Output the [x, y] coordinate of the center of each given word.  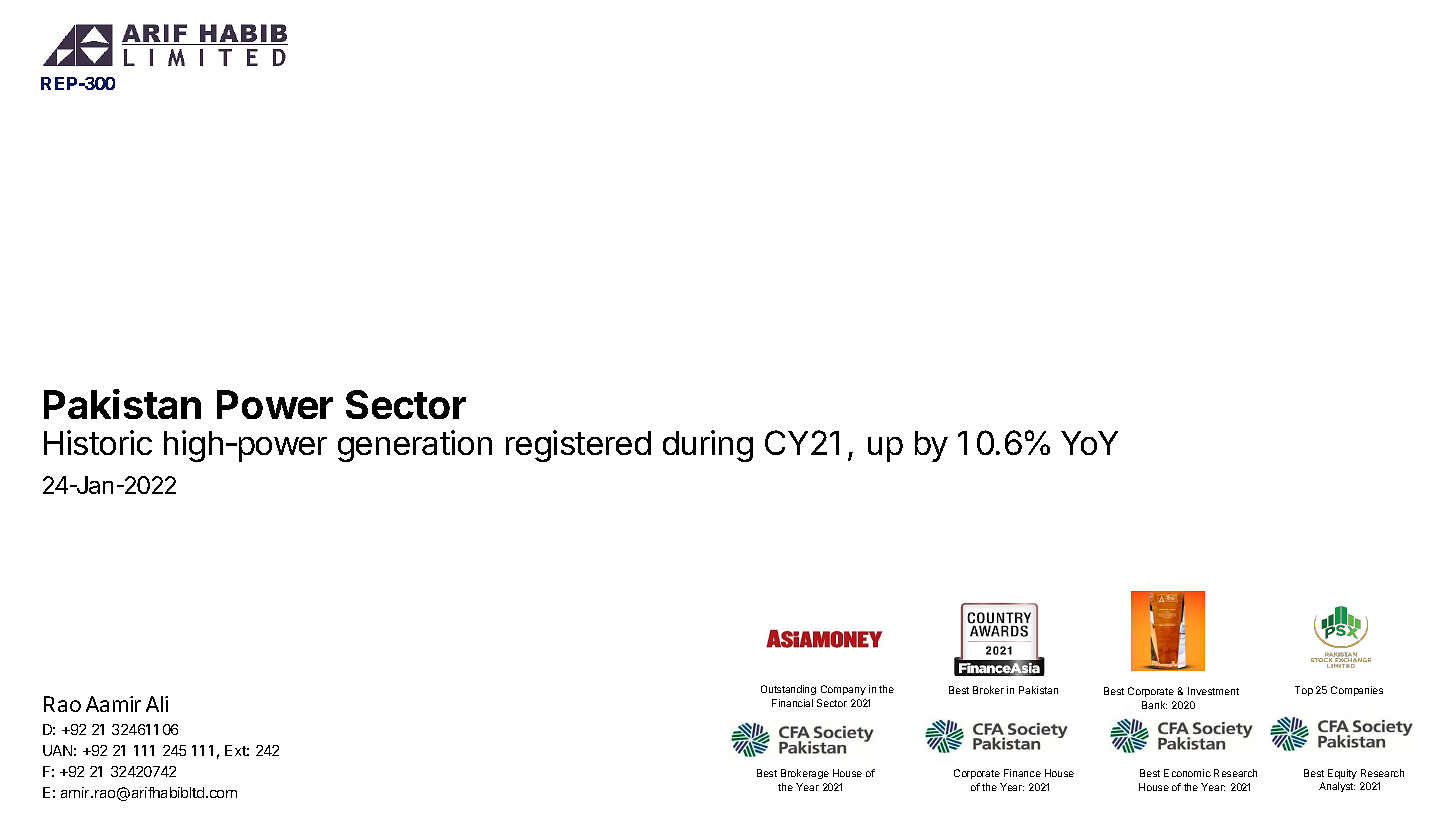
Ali [157, 704]
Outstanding [788, 690]
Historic [98, 442]
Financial [792, 703]
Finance [1022, 773]
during [708, 446]
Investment [1213, 691]
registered [578, 446]
